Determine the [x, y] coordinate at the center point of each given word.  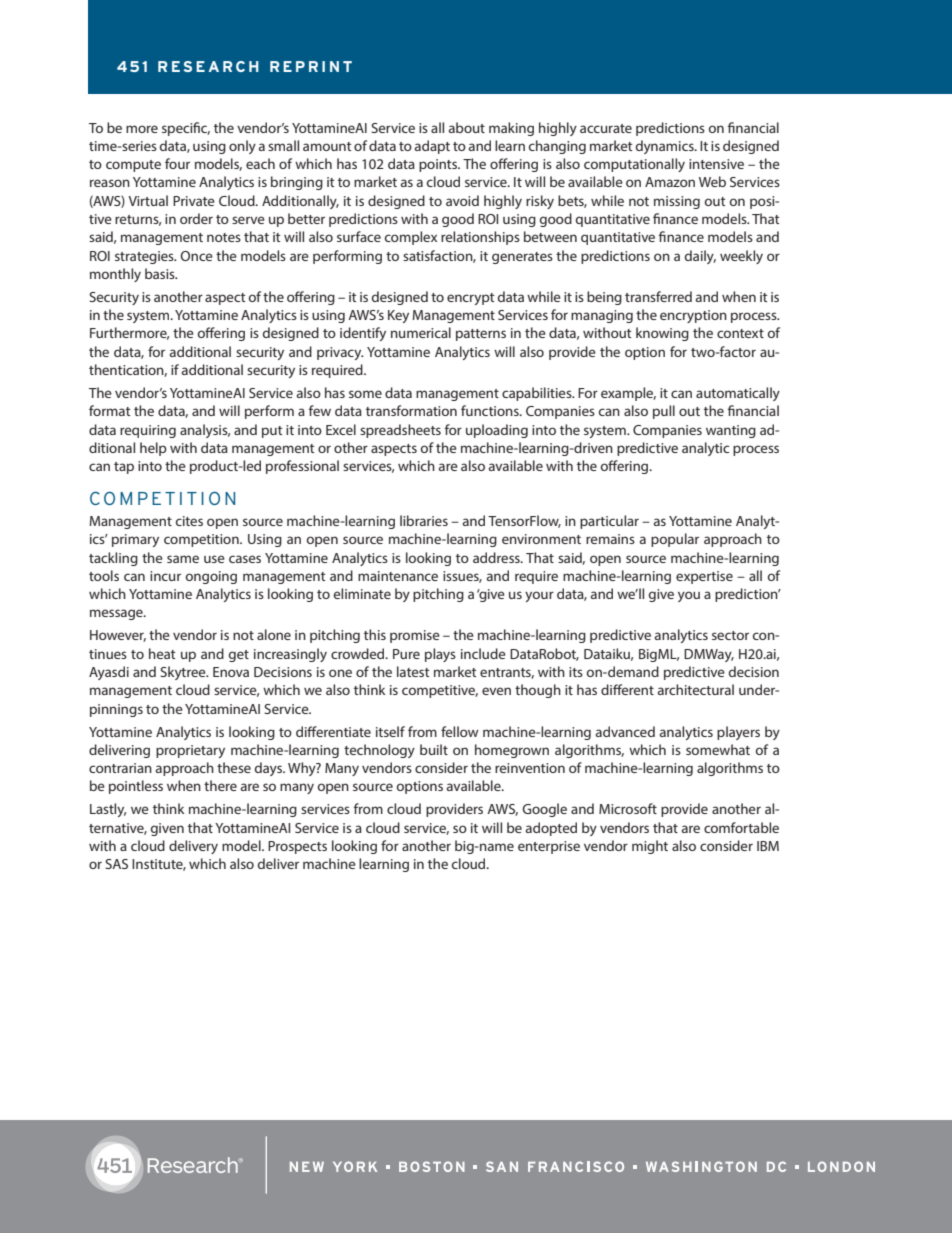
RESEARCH [208, 66]
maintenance [398, 576]
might [650, 847]
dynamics [666, 147]
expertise [704, 577]
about [467, 127]
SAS [116, 864]
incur [165, 576]
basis [161, 273]
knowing [662, 334]
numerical [421, 332]
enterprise [549, 847]
